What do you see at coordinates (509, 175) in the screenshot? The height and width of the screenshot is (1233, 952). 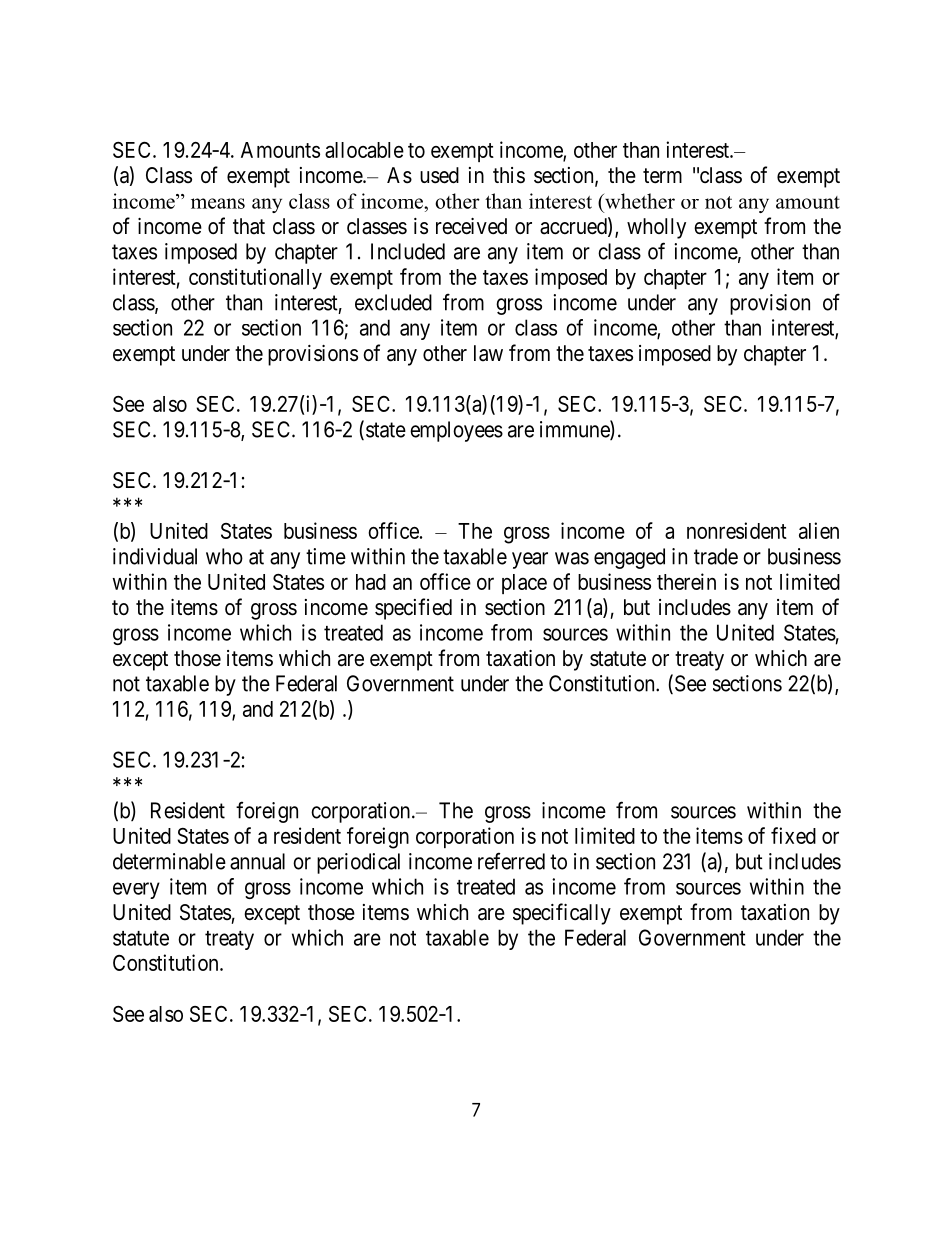 I see `this` at bounding box center [509, 175].
